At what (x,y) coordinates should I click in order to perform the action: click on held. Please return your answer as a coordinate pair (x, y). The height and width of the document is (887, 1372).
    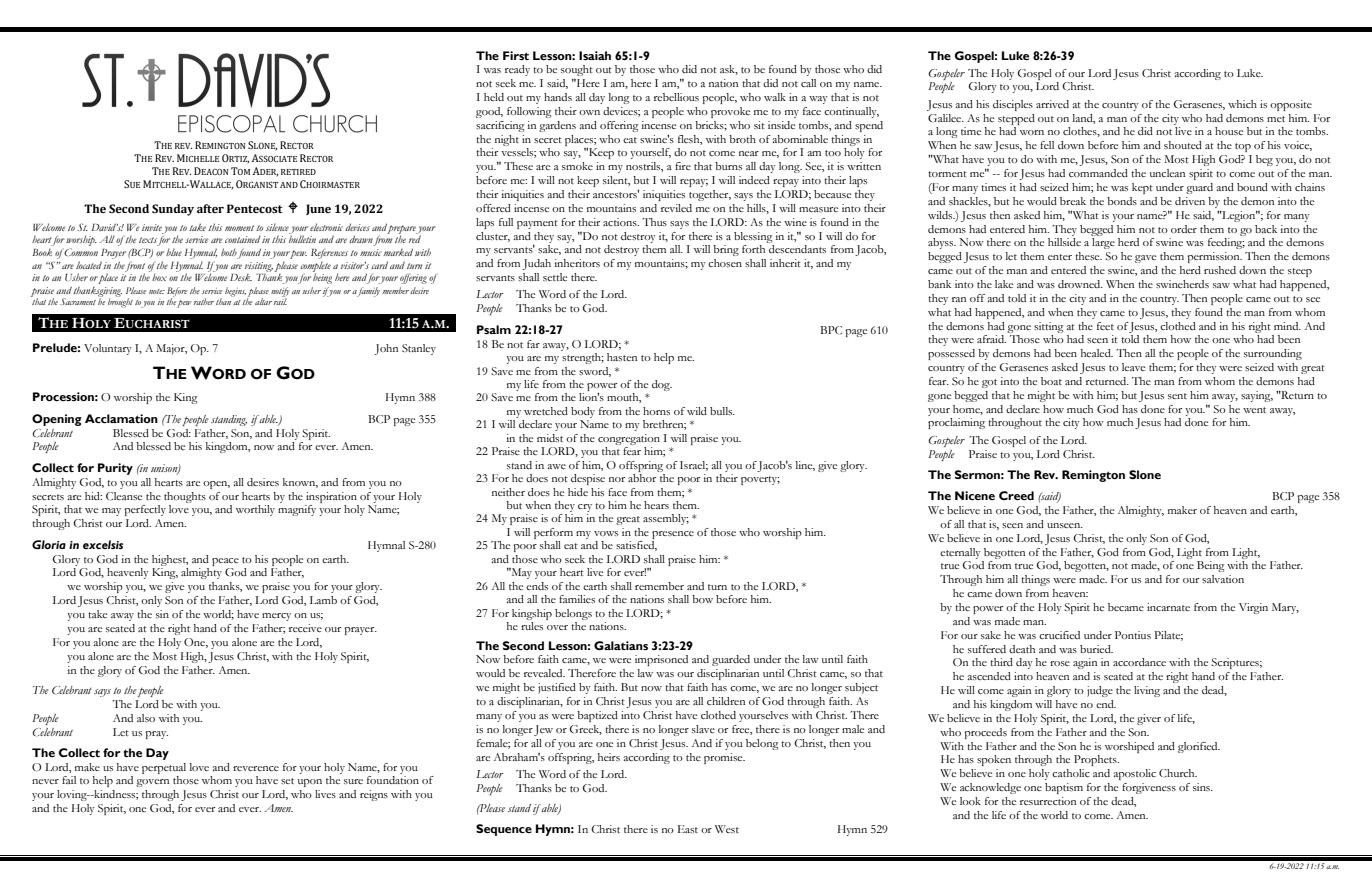
    Looking at the image, I should click on (494, 97).
